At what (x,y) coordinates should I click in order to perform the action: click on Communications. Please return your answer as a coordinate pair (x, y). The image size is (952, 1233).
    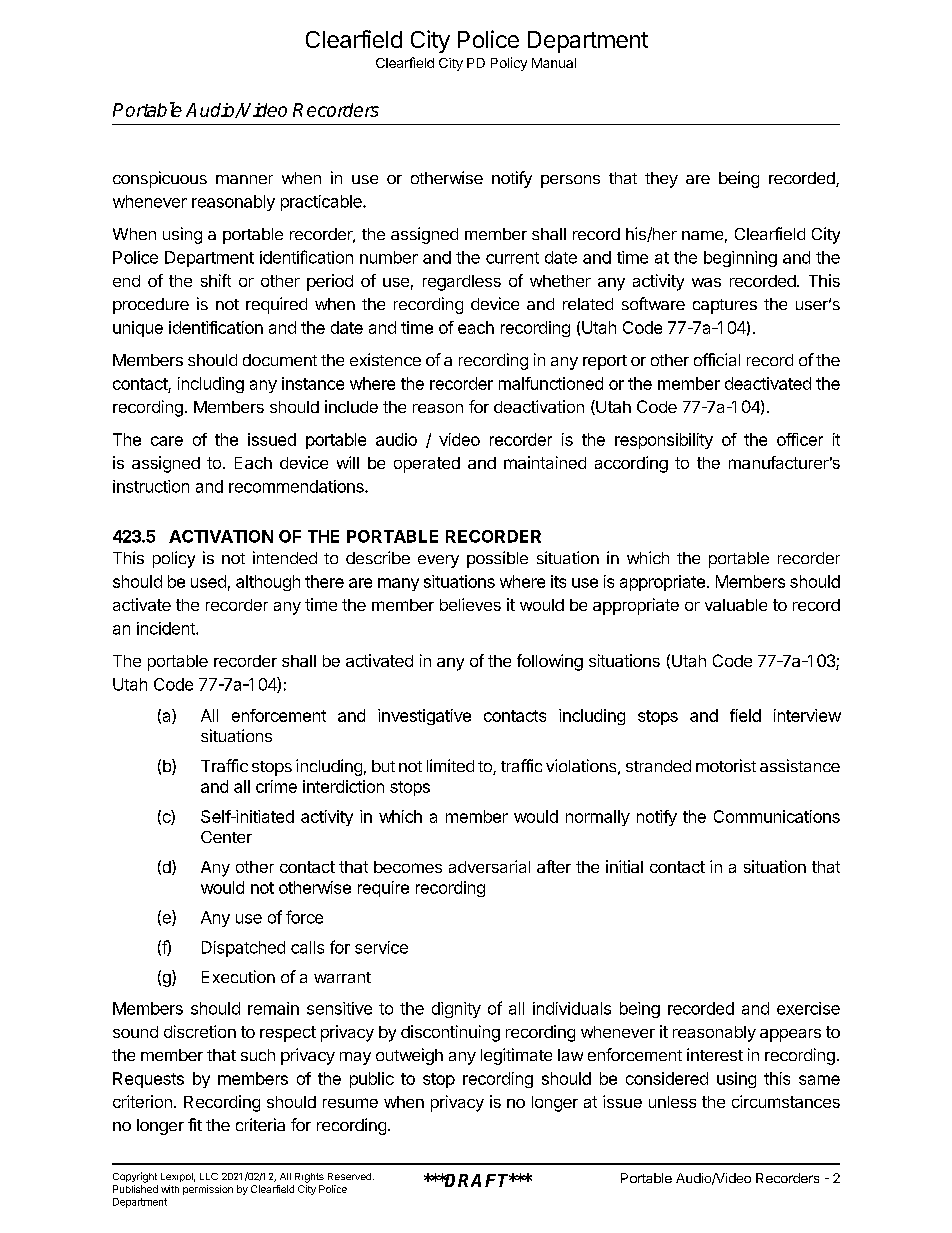
    Looking at the image, I should click on (777, 816).
